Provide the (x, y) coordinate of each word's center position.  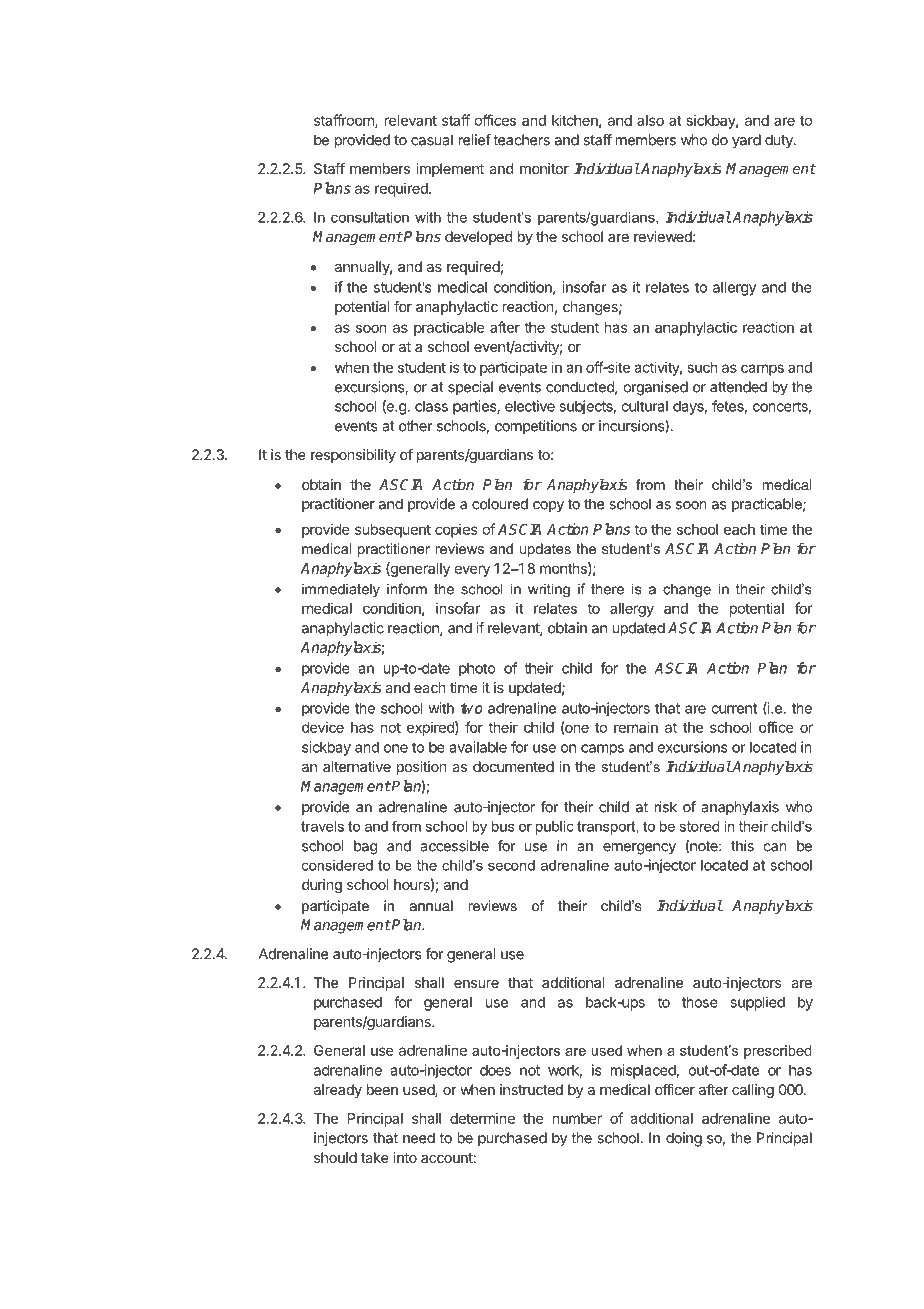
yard (746, 141)
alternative (357, 766)
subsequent (393, 531)
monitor (544, 168)
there (607, 589)
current (734, 708)
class (431, 406)
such (703, 367)
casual (432, 140)
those (700, 1002)
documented (513, 766)
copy (548, 507)
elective (530, 406)
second (511, 865)
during (322, 886)
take (375, 1157)
